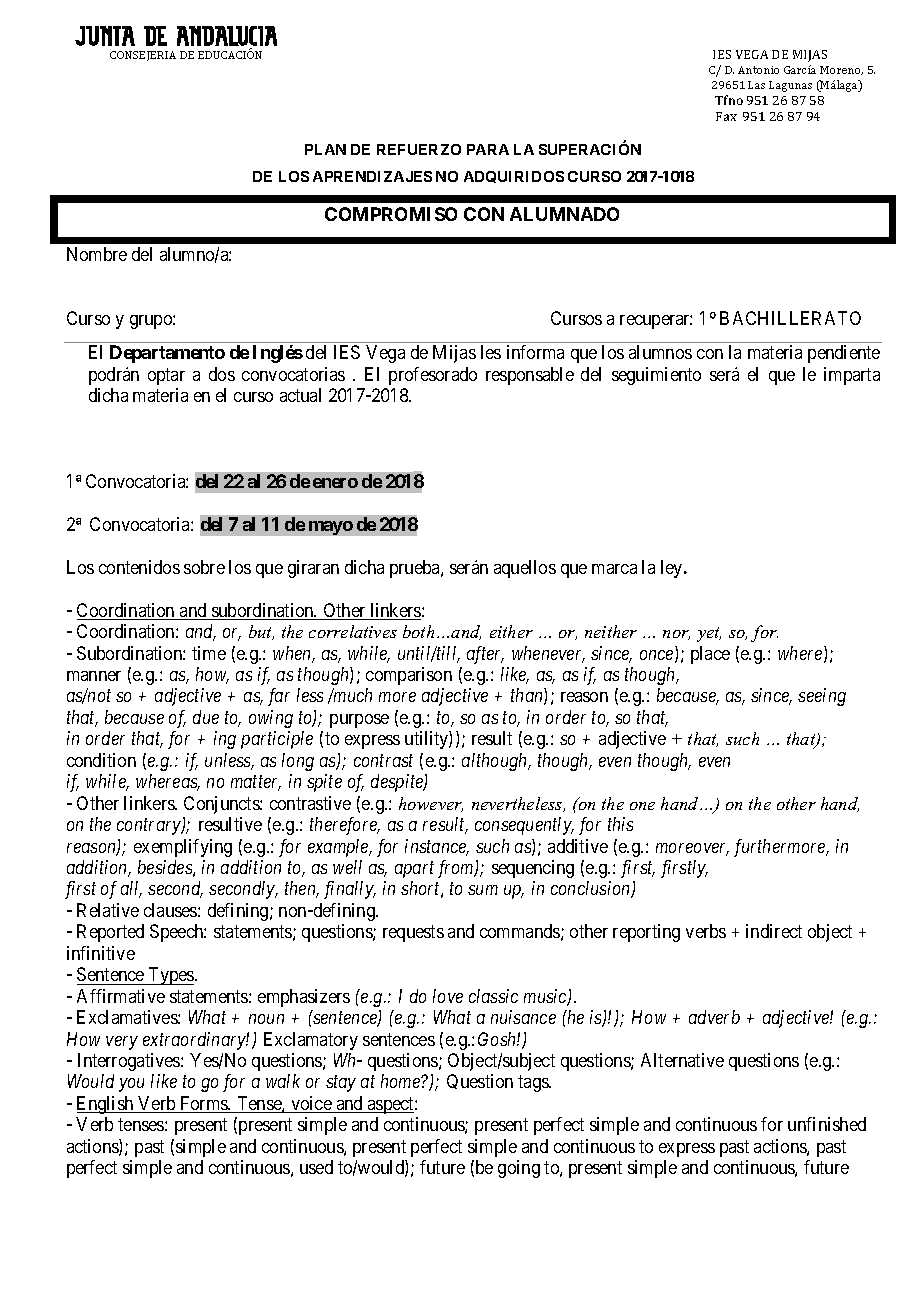 The height and width of the page is (1308, 924). Describe the element at coordinates (488, 149) in the page. I see `PARA` at that location.
